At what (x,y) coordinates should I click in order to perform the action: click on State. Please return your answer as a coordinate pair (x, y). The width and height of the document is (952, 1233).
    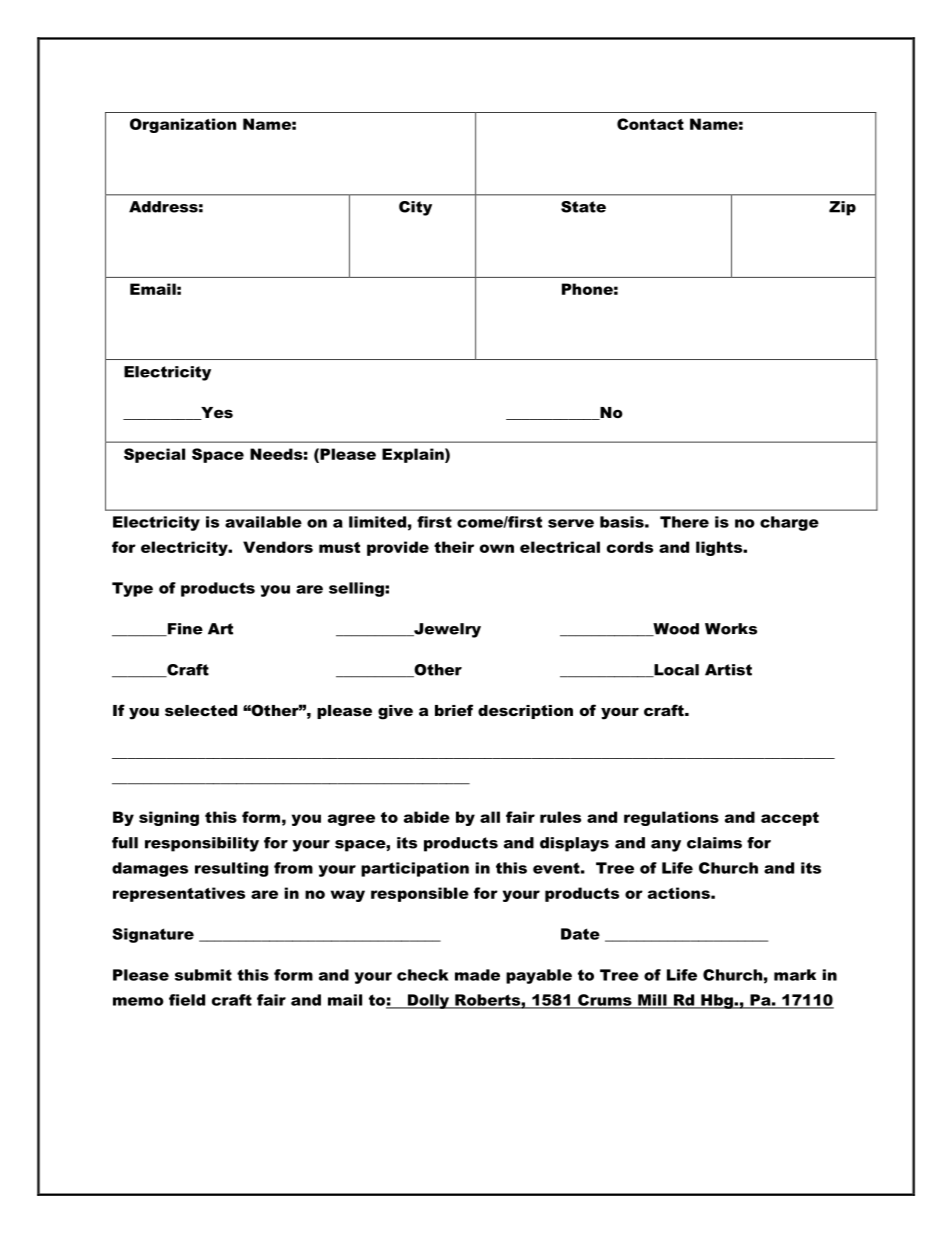
    Looking at the image, I should click on (583, 207).
